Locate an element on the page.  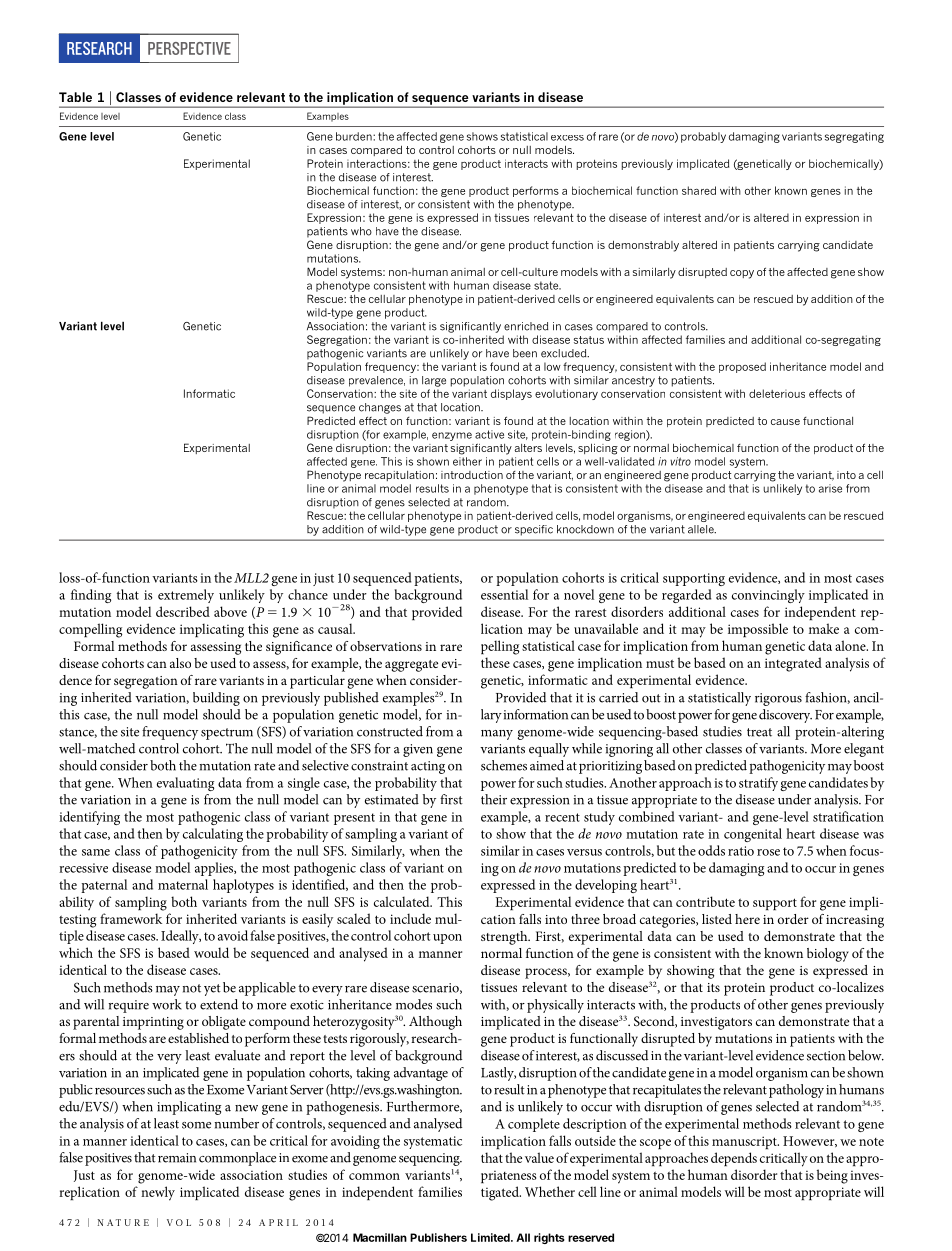
newly is located at coordinates (158, 1193).
